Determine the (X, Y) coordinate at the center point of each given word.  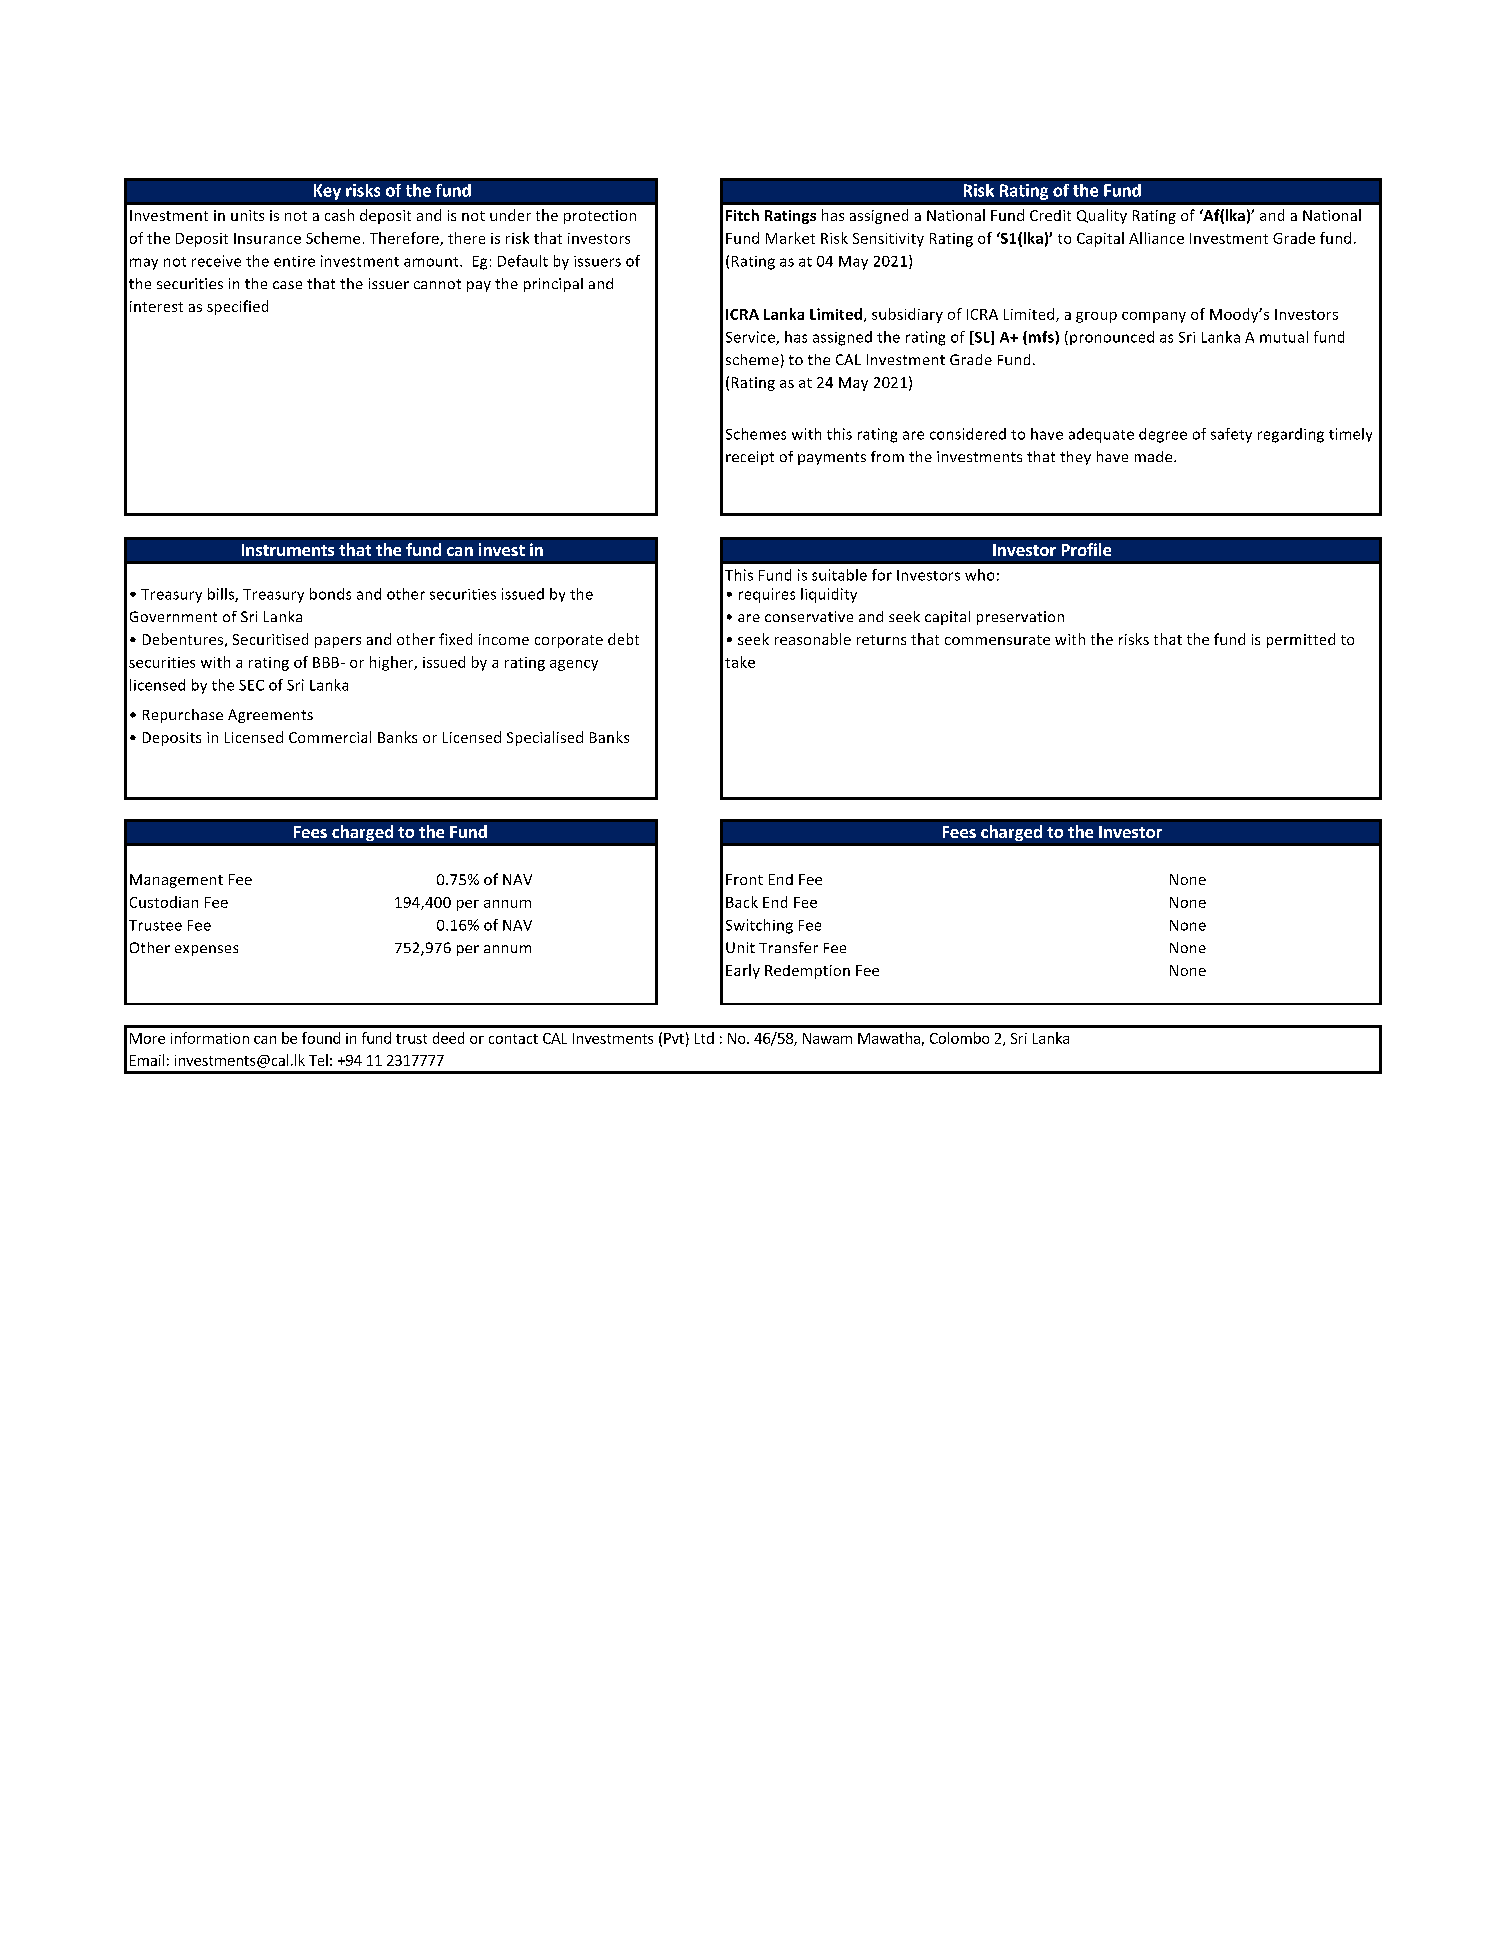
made (1155, 456)
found (321, 1038)
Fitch (742, 215)
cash (339, 215)
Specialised (545, 738)
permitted (1301, 640)
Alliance (1156, 238)
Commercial (330, 737)
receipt (750, 458)
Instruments (288, 550)
